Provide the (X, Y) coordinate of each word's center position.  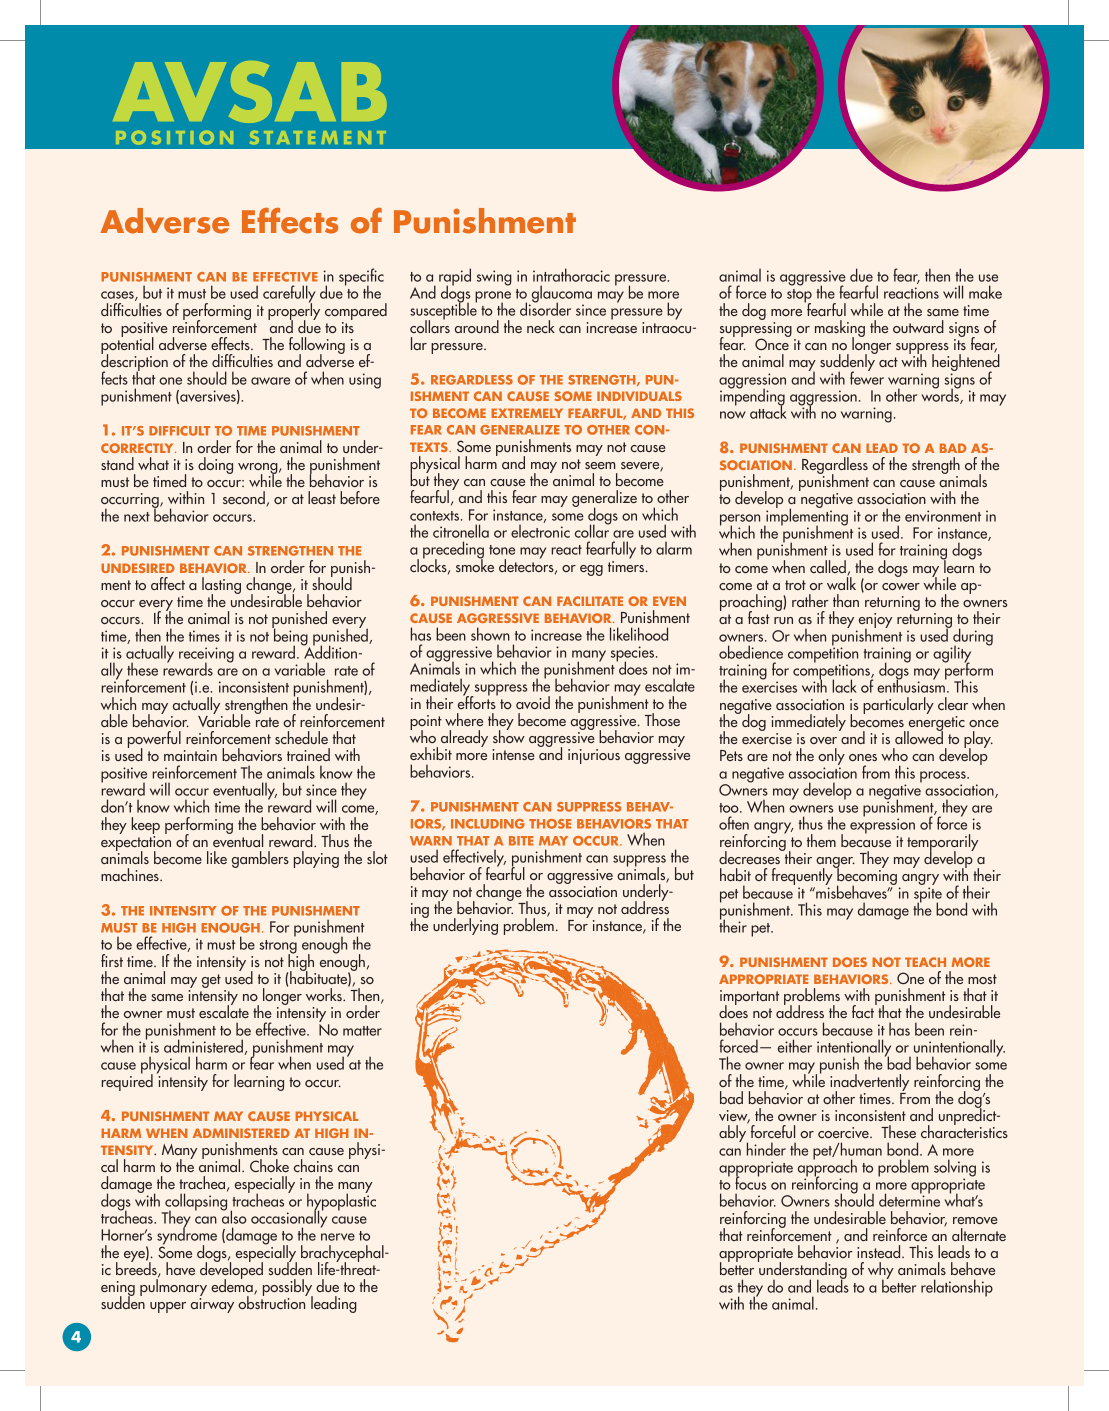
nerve (338, 1237)
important (749, 999)
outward (918, 326)
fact (864, 1010)
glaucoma (560, 295)
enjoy (874, 622)
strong (278, 948)
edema (233, 1286)
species (634, 655)
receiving (206, 656)
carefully (289, 295)
